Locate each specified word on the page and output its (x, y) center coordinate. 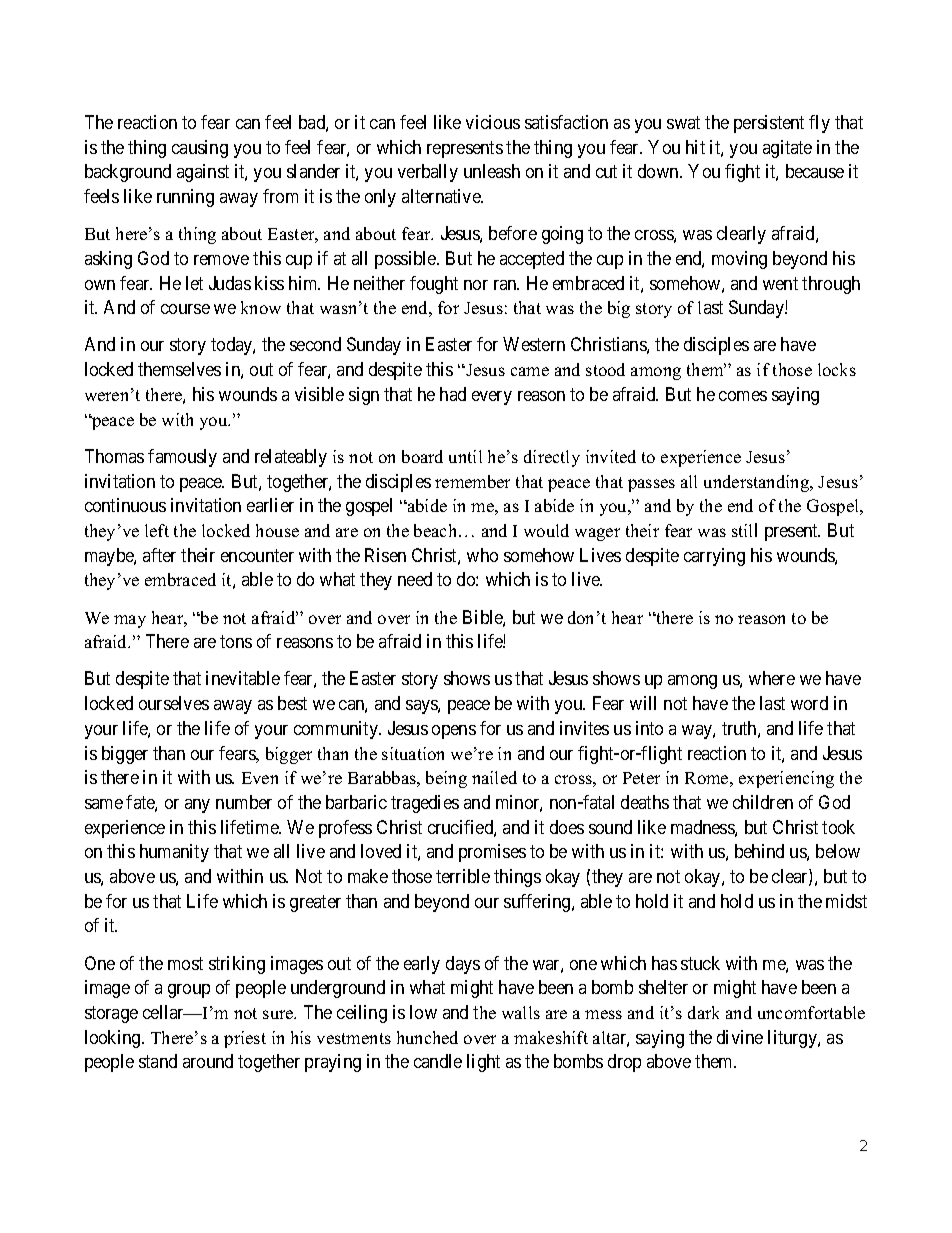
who (482, 555)
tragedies (425, 804)
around (208, 1061)
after (159, 555)
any (197, 806)
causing (200, 149)
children (763, 802)
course (185, 309)
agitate (787, 149)
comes (743, 396)
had (453, 394)
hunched (427, 1037)
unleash (492, 171)
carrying (714, 557)
